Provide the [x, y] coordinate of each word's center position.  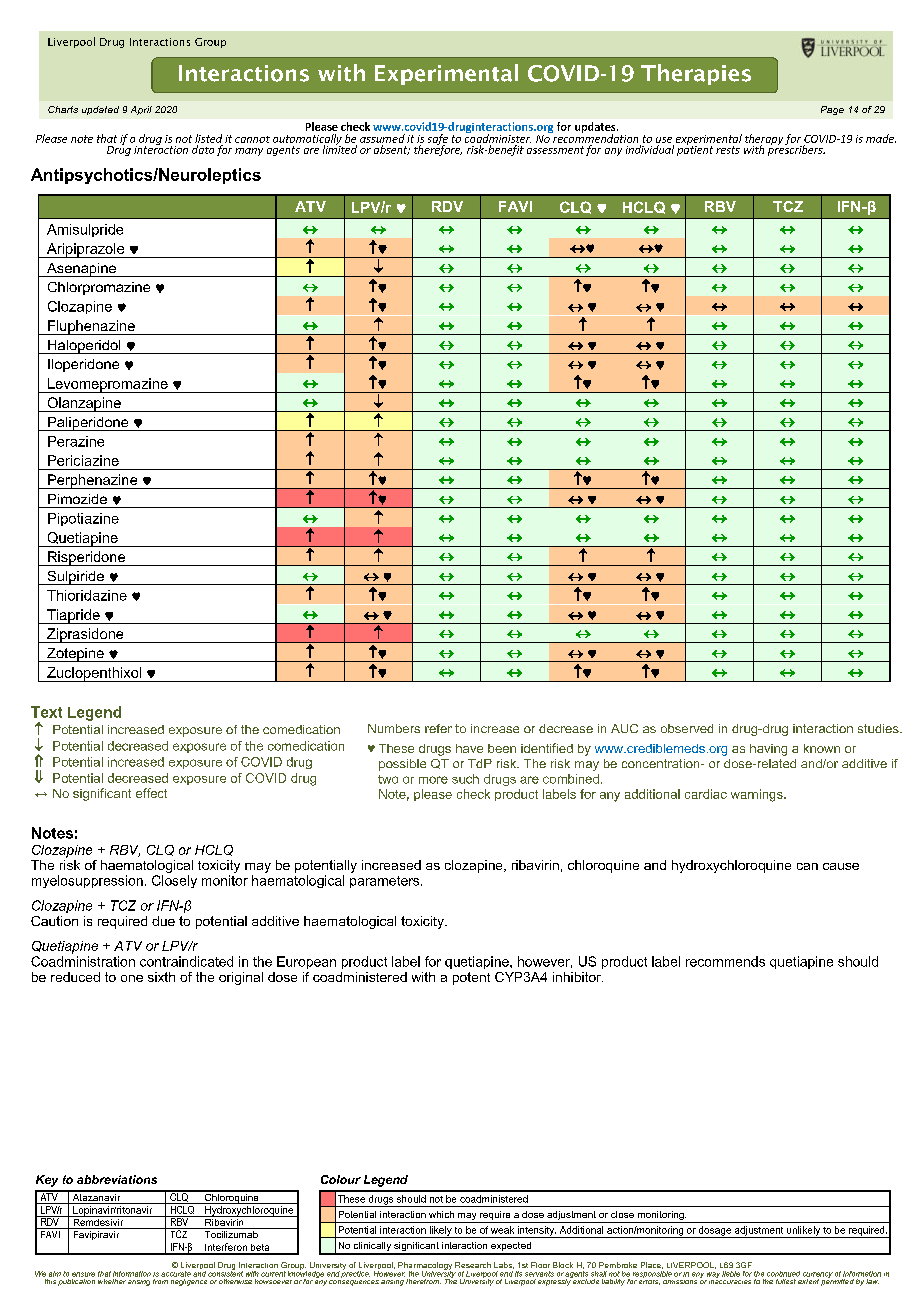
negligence [189, 1281]
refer [438, 728]
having [768, 750]
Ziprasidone [85, 635]
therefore [438, 149]
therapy [764, 140]
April [141, 110]
